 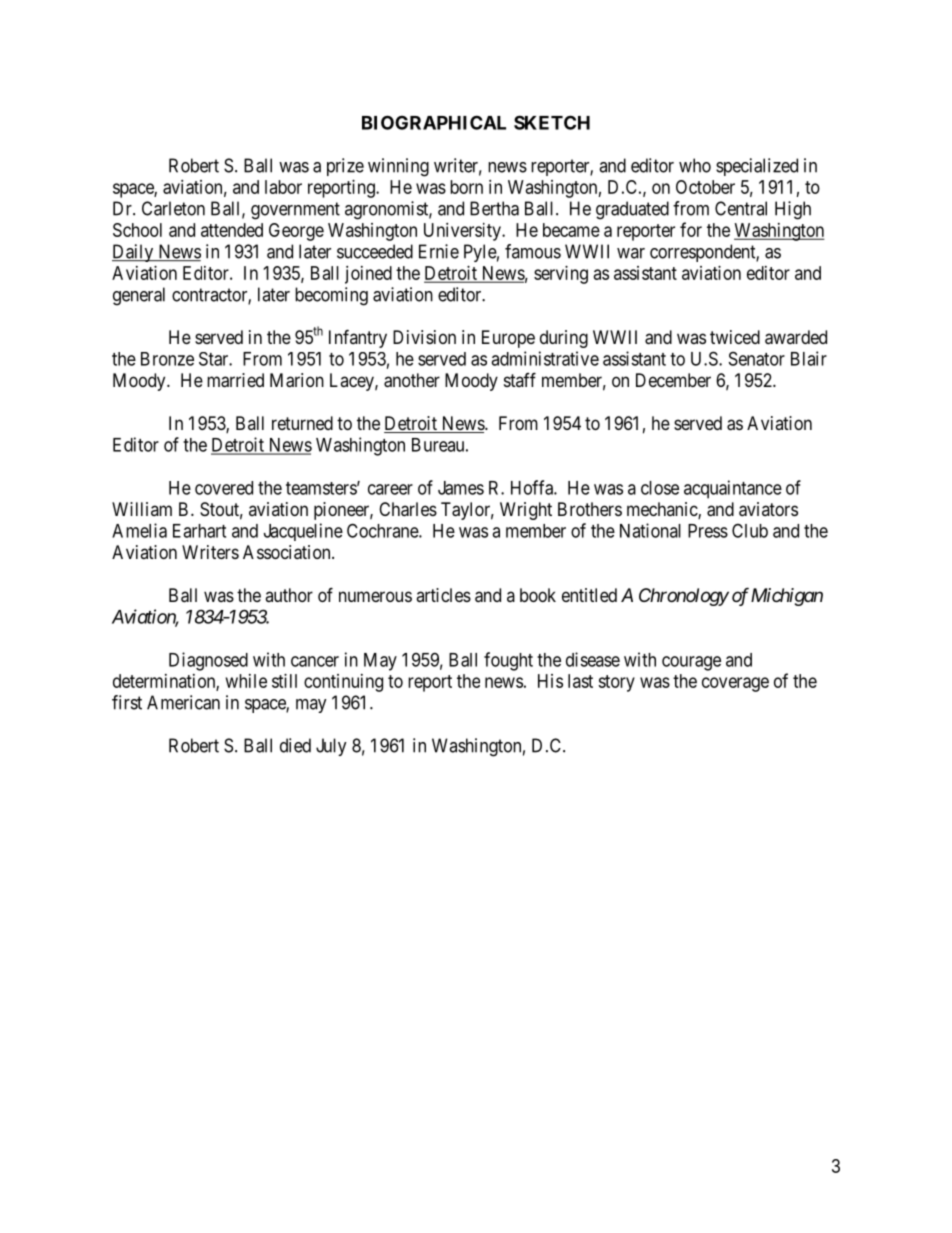 What do you see at coordinates (550, 681) in the screenshot?
I see `His` at bounding box center [550, 681].
